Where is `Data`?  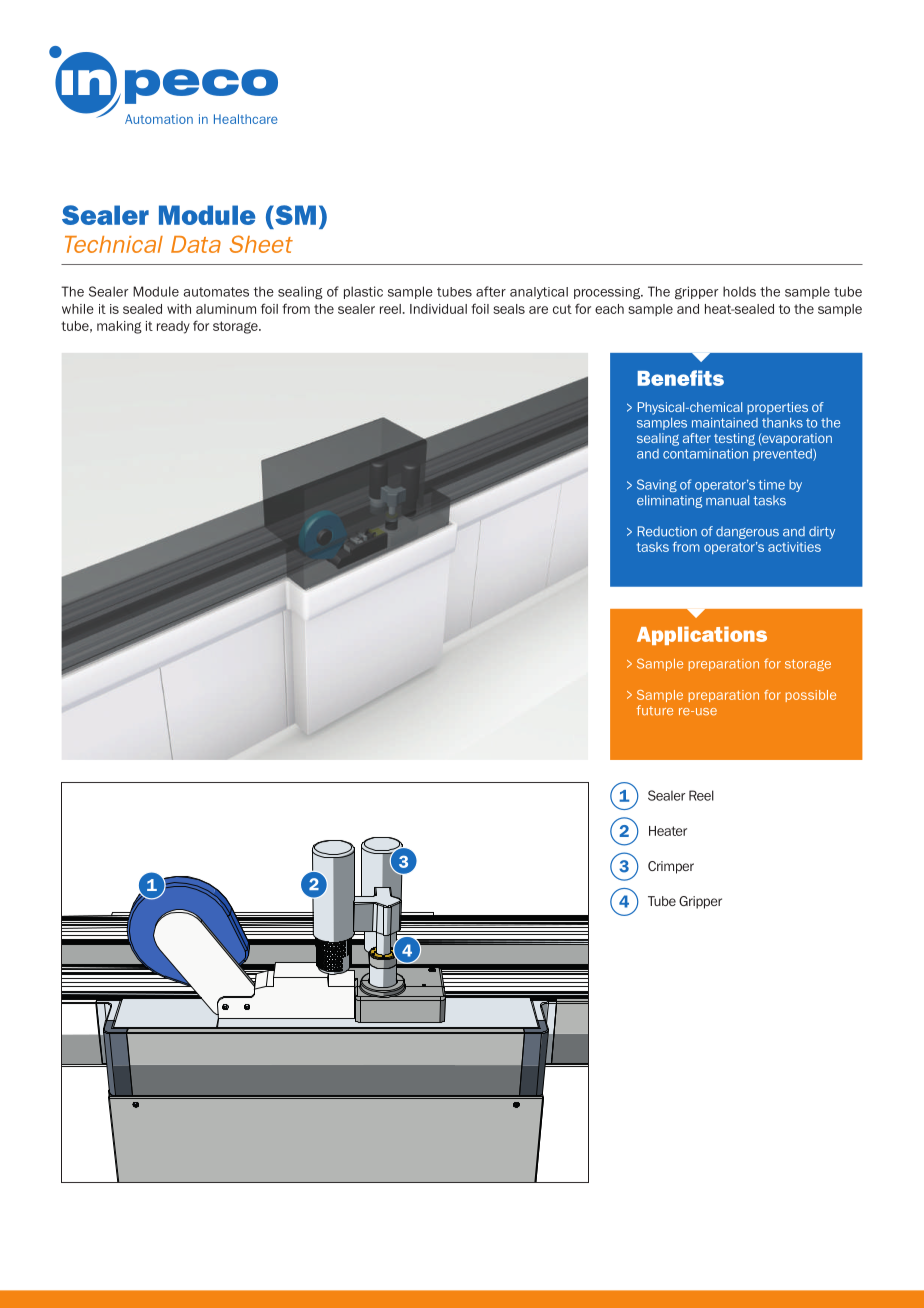 Data is located at coordinates (196, 244).
